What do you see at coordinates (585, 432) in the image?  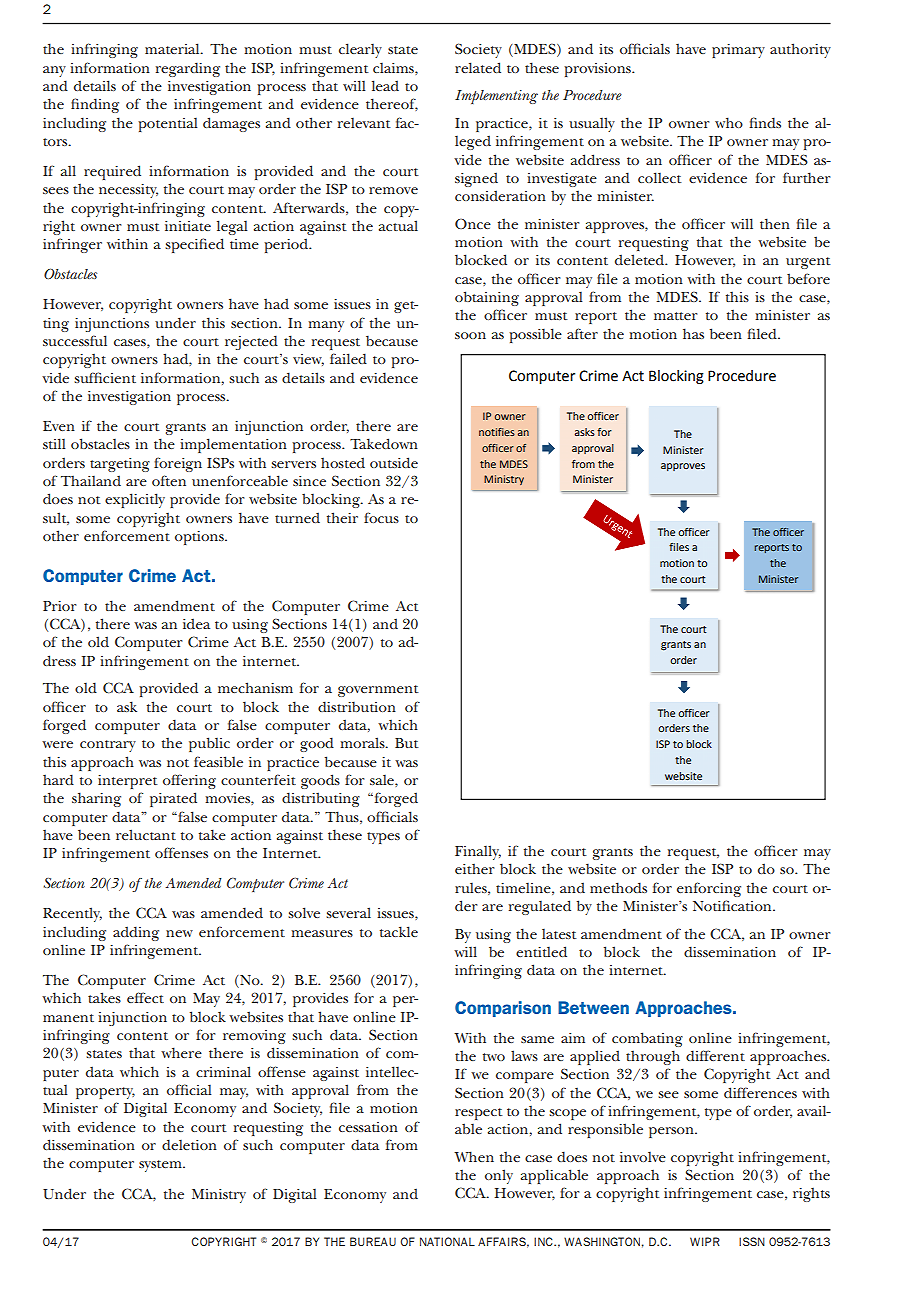 I see `asks` at bounding box center [585, 432].
